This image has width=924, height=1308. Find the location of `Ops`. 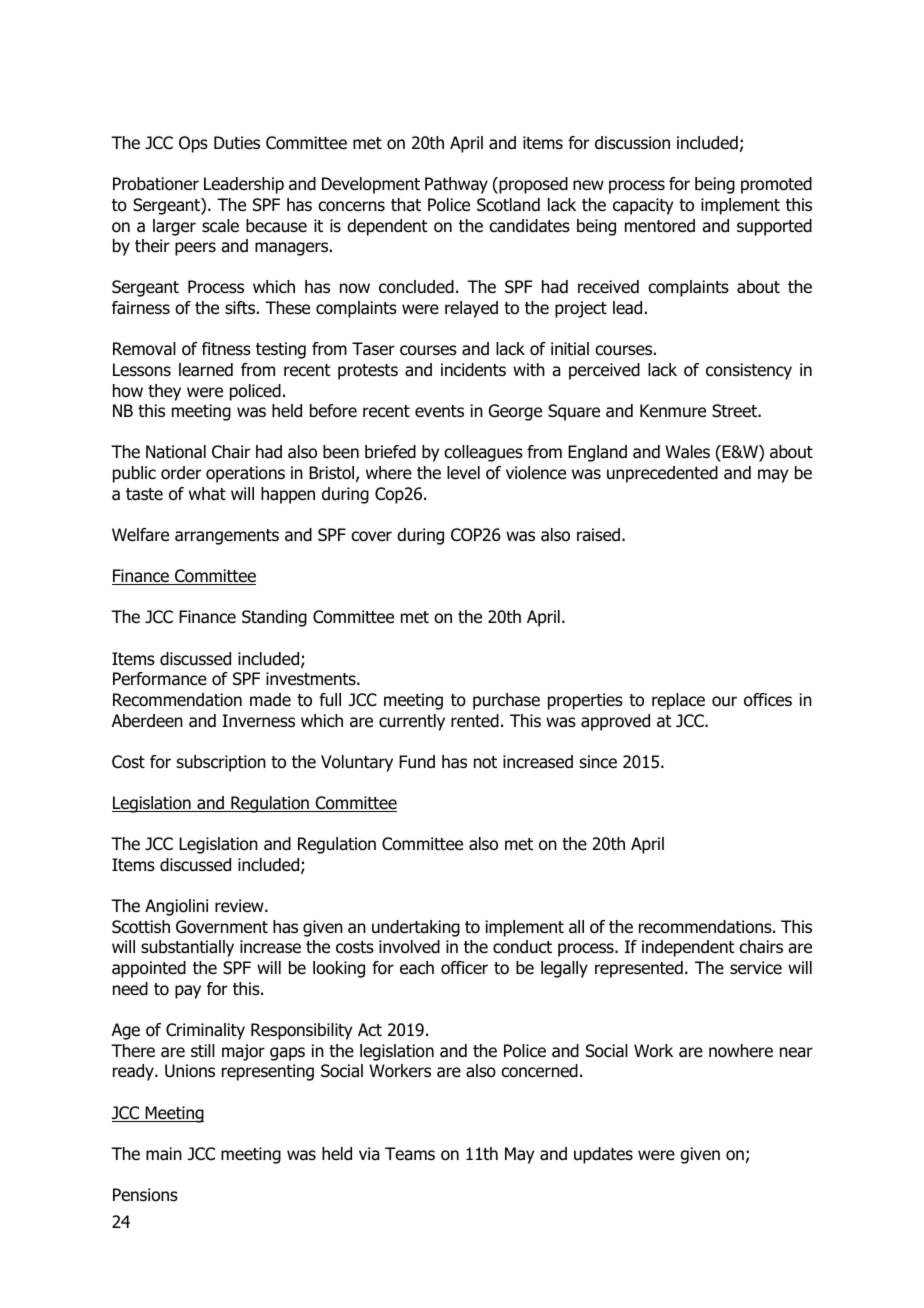

Ops is located at coordinates (193, 144).
